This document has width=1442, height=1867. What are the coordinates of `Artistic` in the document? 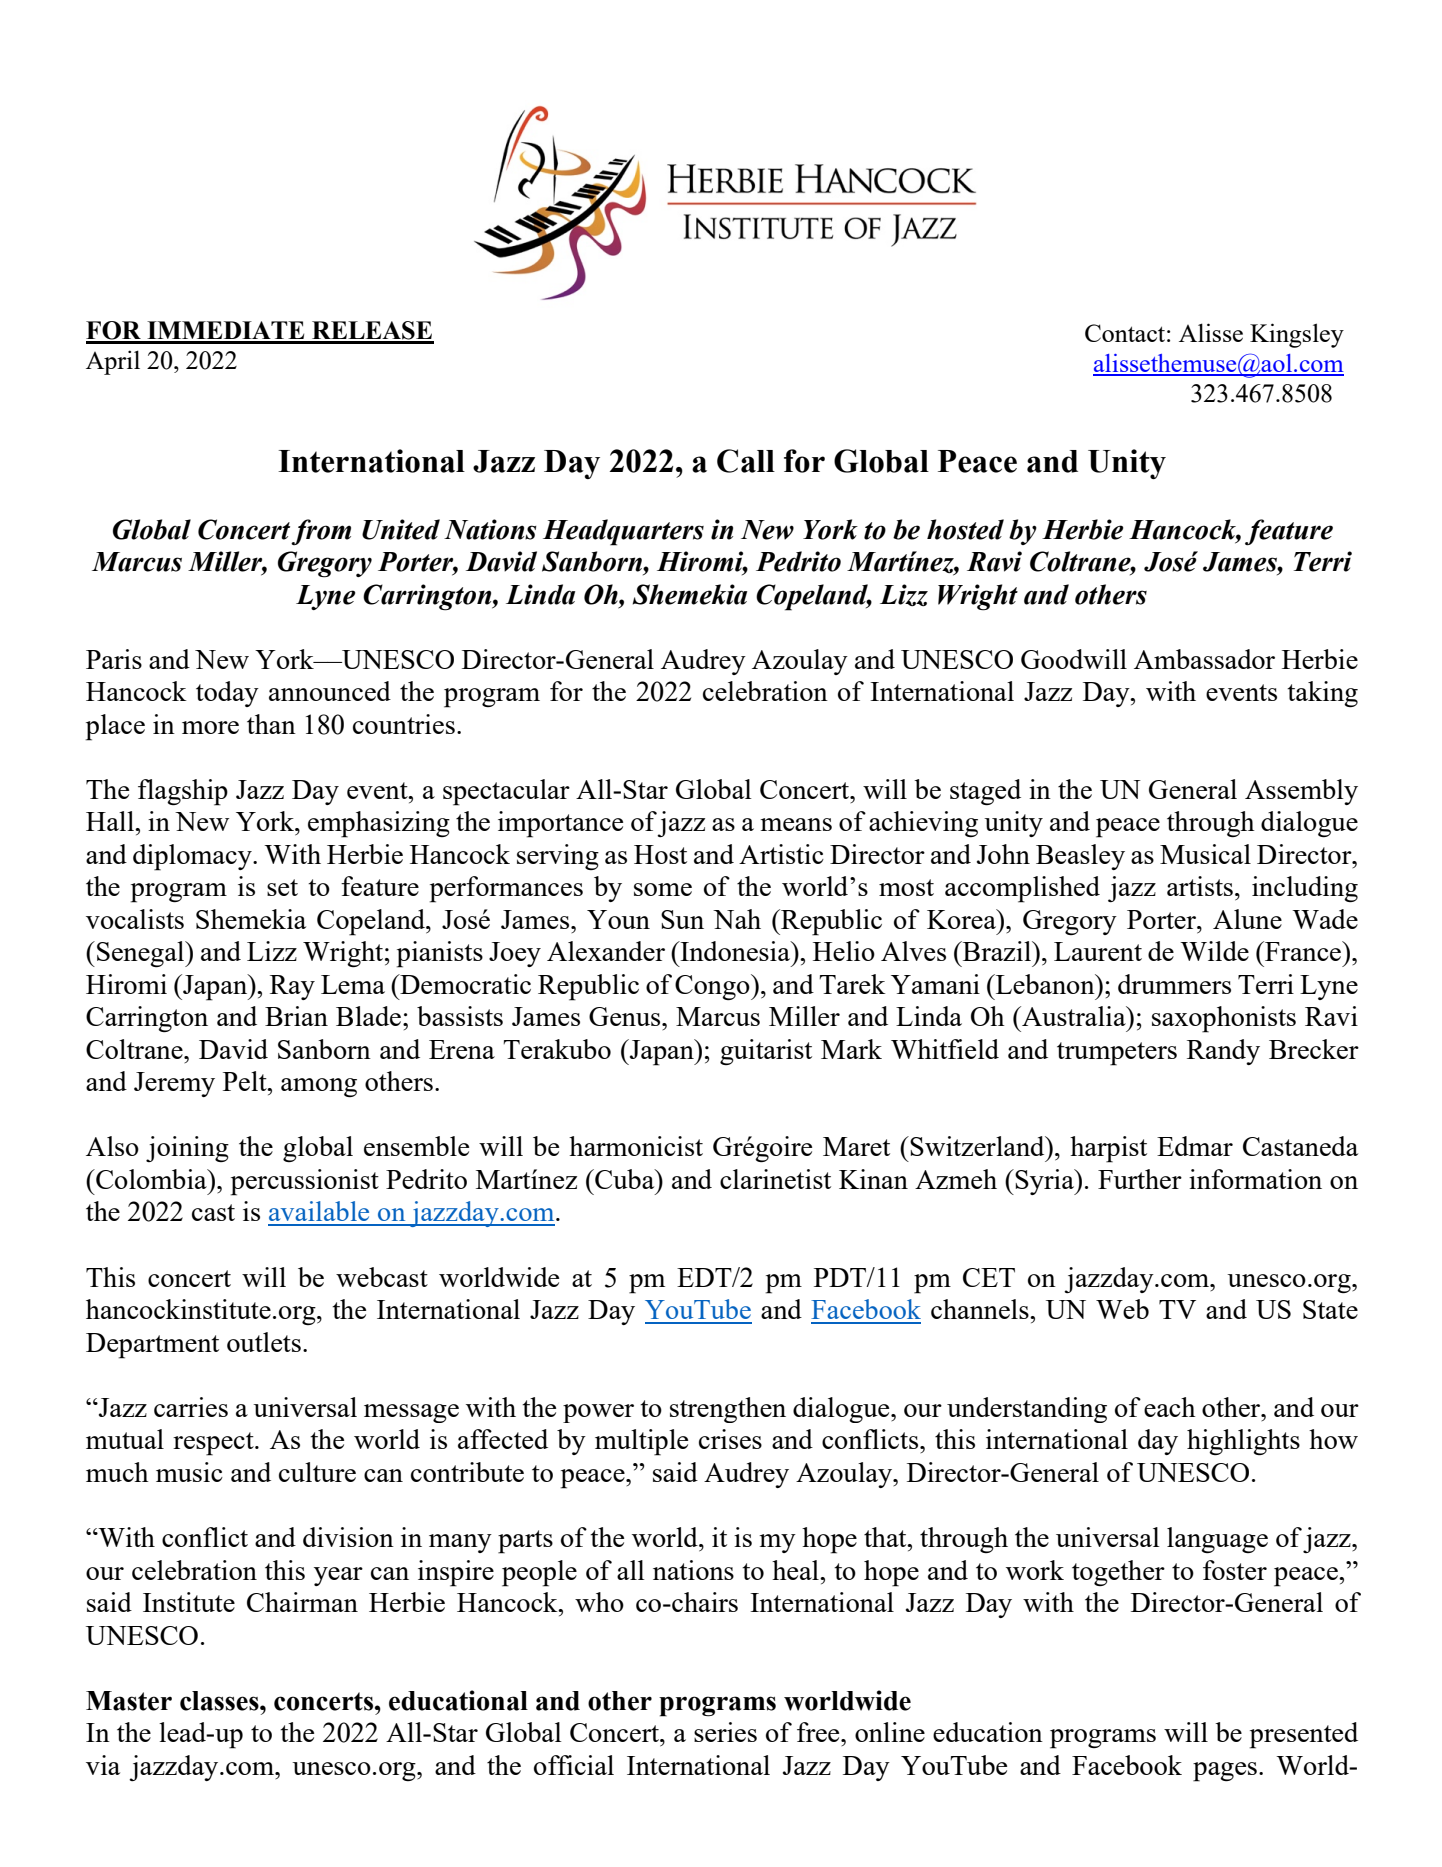 It's located at (781, 854).
